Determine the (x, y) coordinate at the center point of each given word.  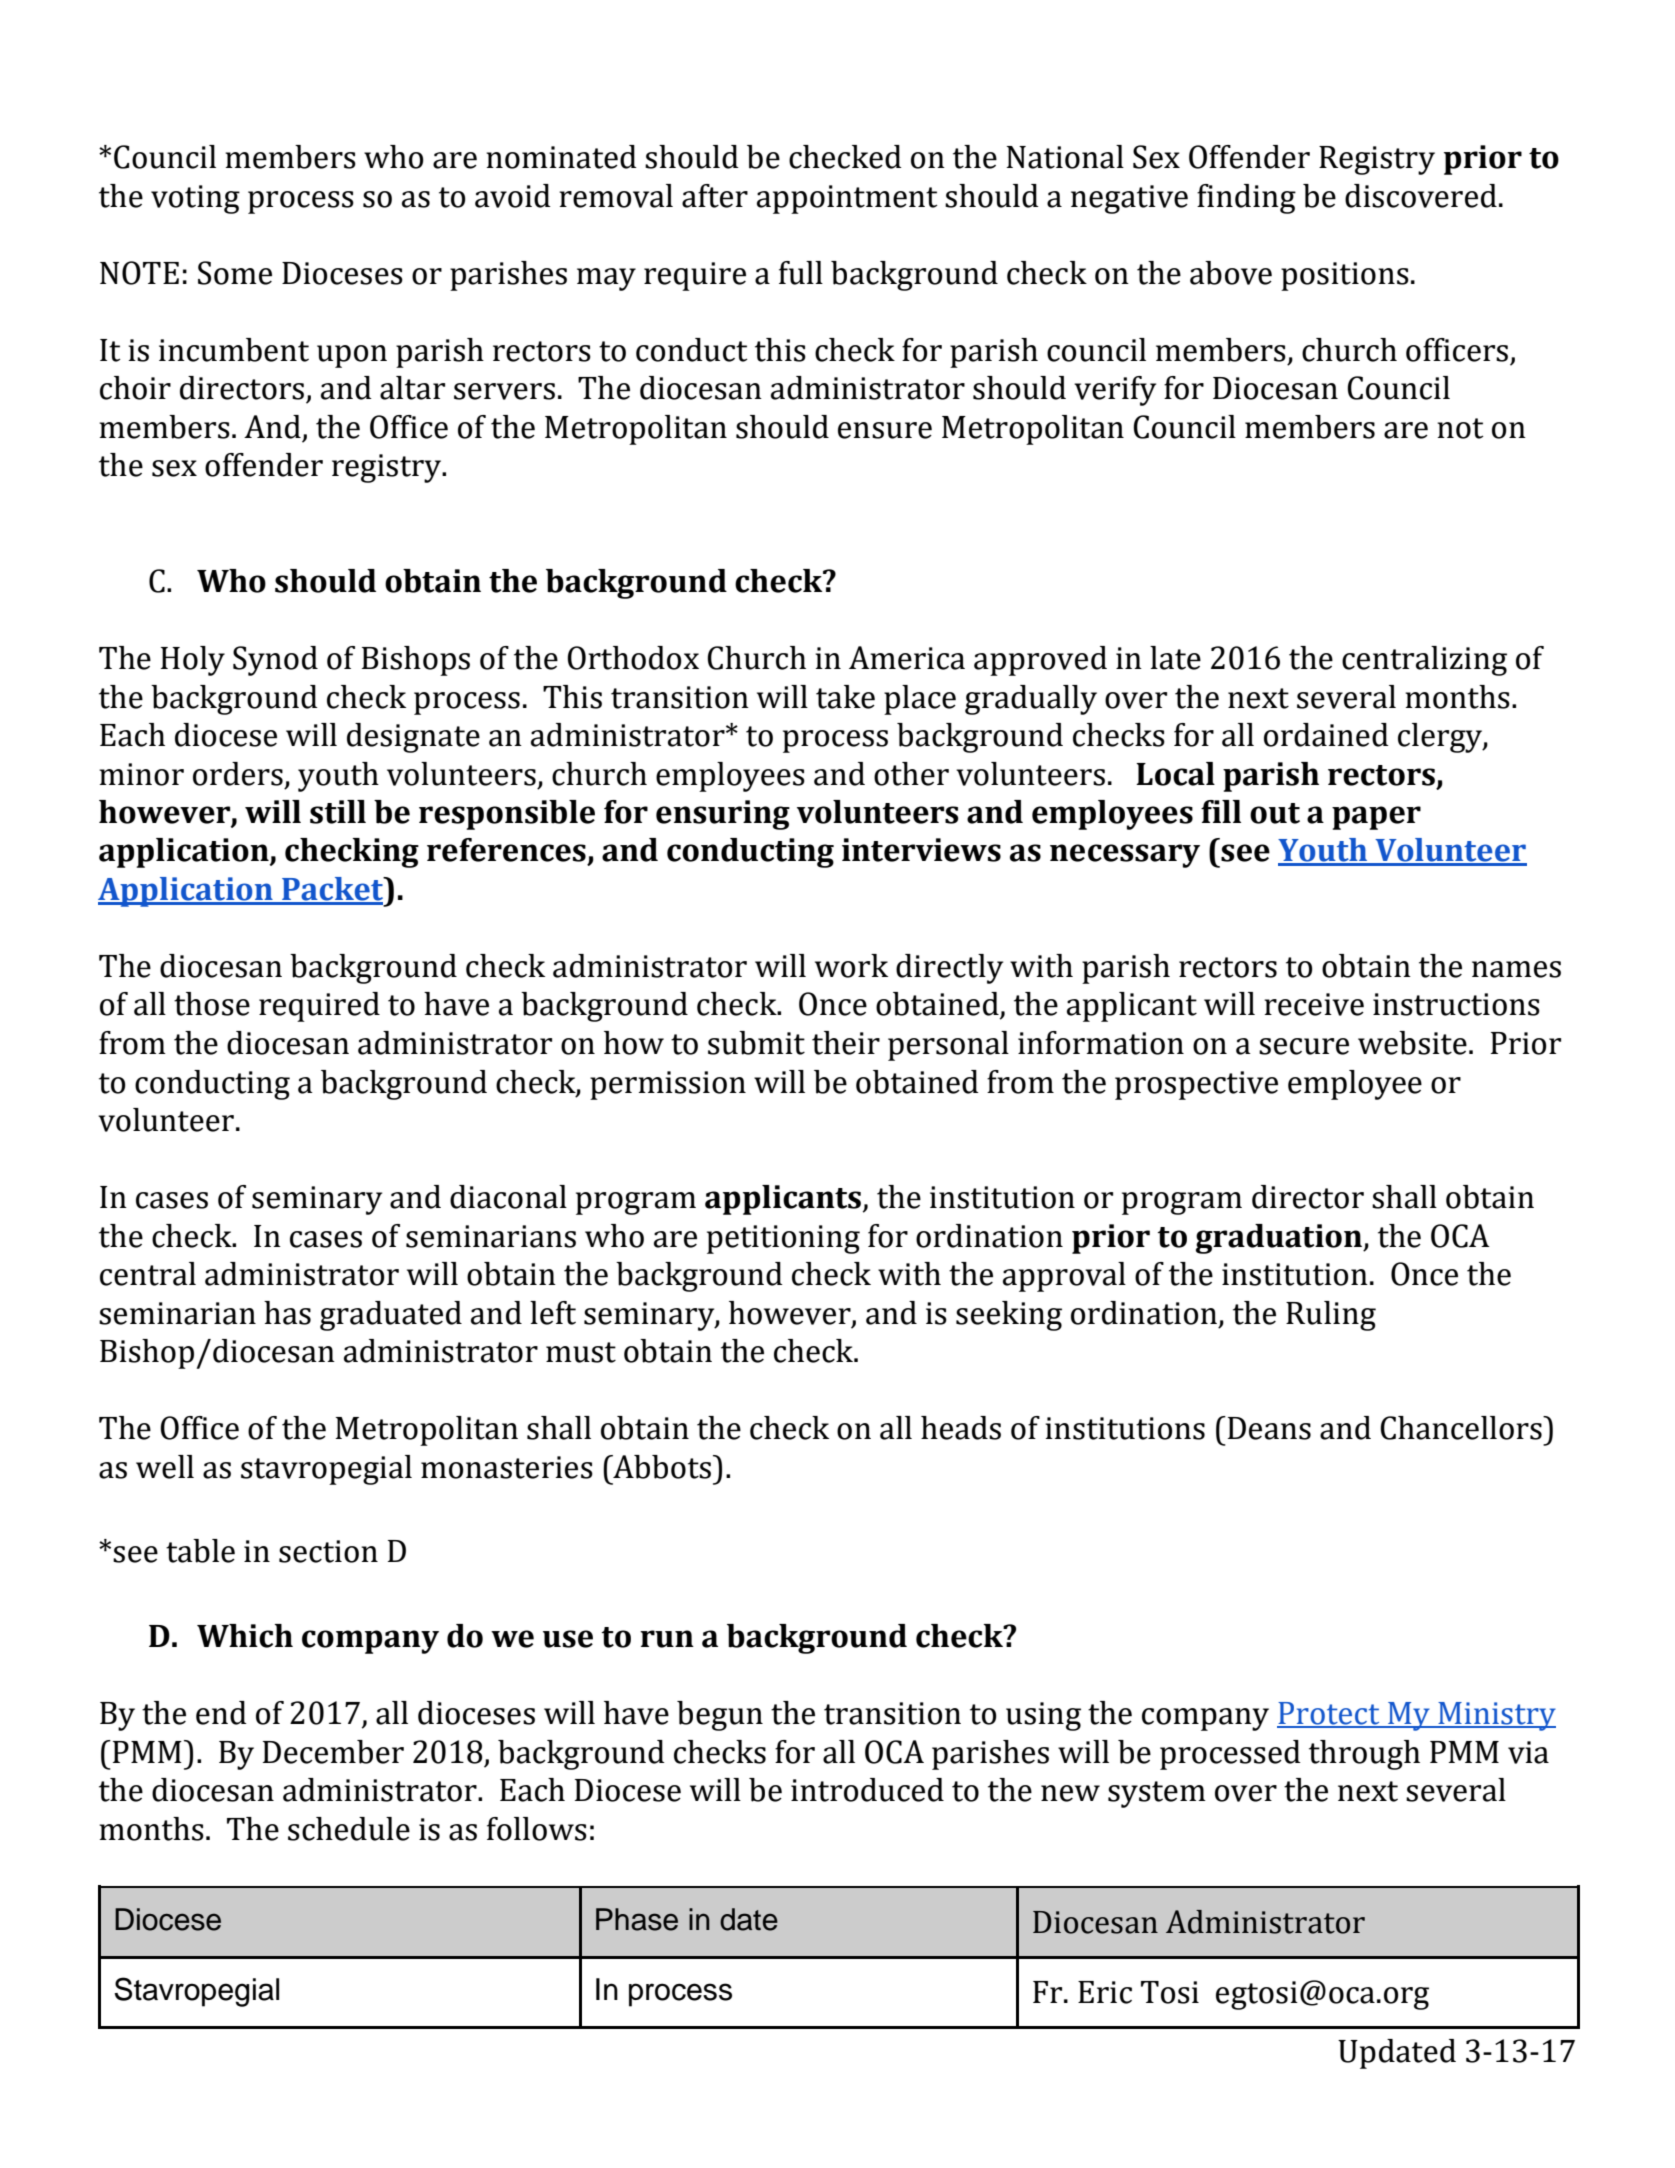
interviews (921, 850)
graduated (391, 1316)
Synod (275, 661)
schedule (349, 1829)
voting (195, 199)
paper (1376, 818)
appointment (847, 199)
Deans (1268, 1428)
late (1175, 658)
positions (1345, 276)
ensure (885, 430)
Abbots (661, 1467)
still (338, 812)
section (328, 1551)
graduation (1280, 1239)
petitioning (783, 1239)
